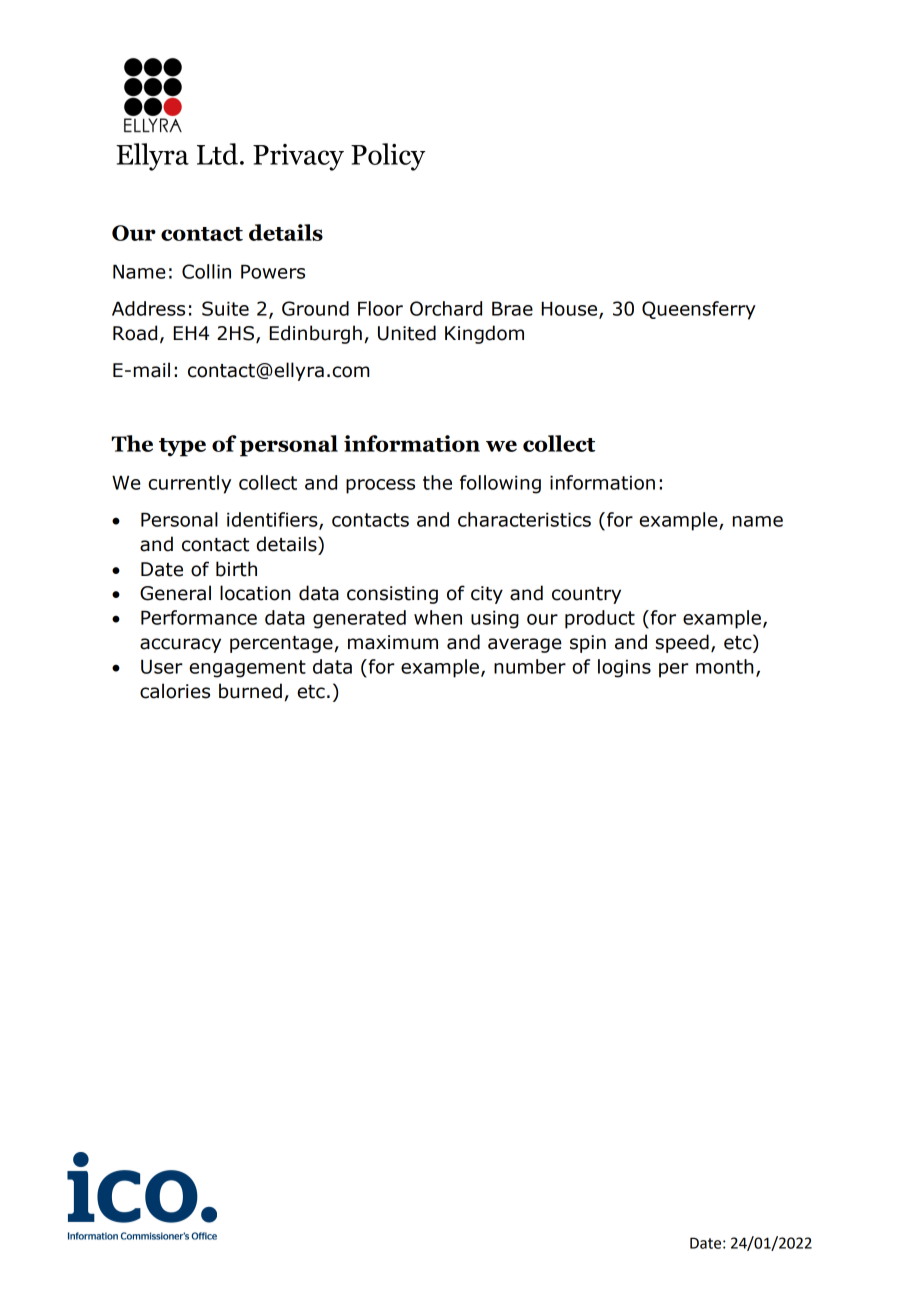 The image size is (924, 1308). I want to click on engagement, so click(247, 669).
